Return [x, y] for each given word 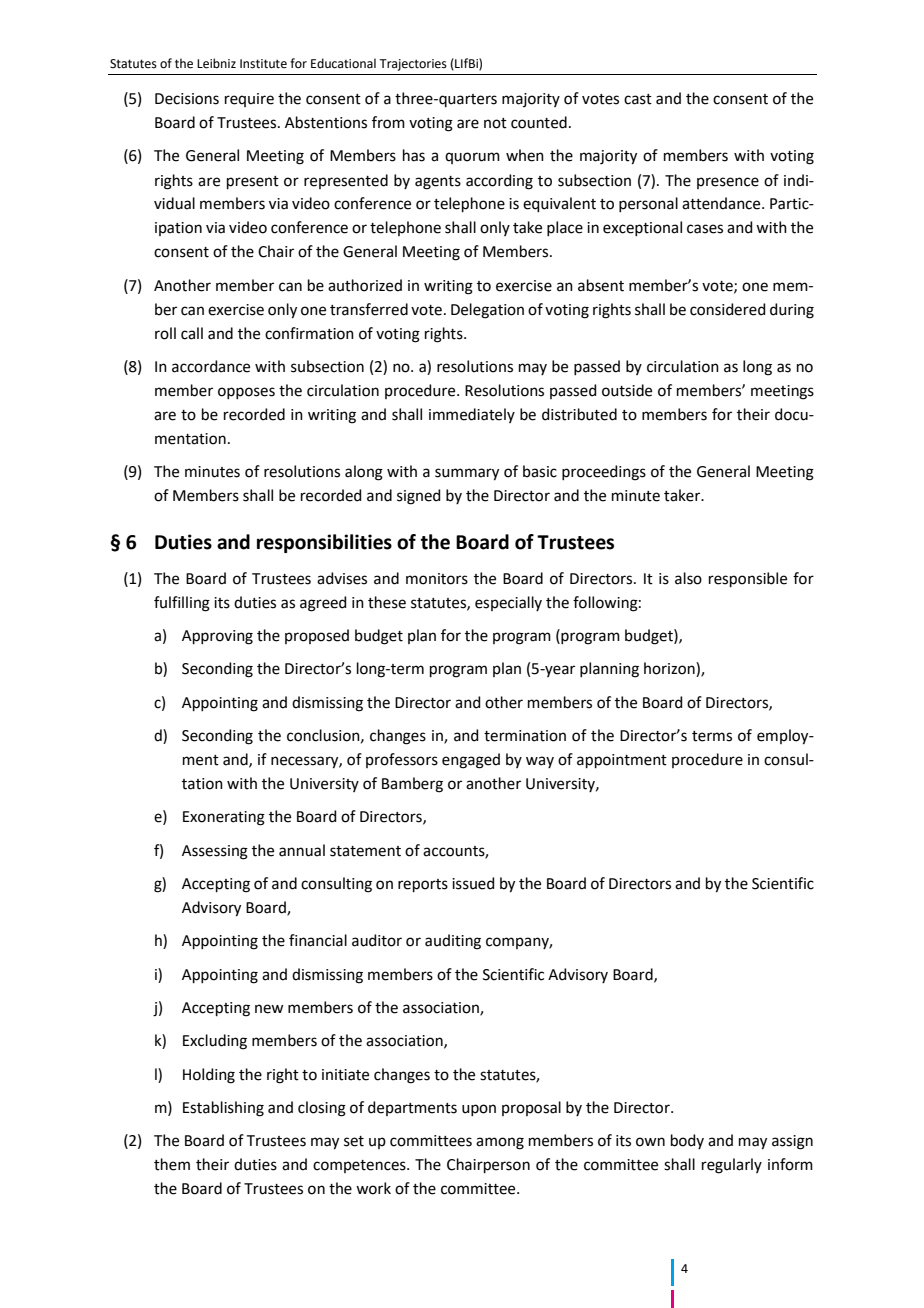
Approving [217, 637]
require [249, 100]
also [688, 578]
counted [539, 122]
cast [638, 99]
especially [508, 603]
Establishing [223, 1109]
